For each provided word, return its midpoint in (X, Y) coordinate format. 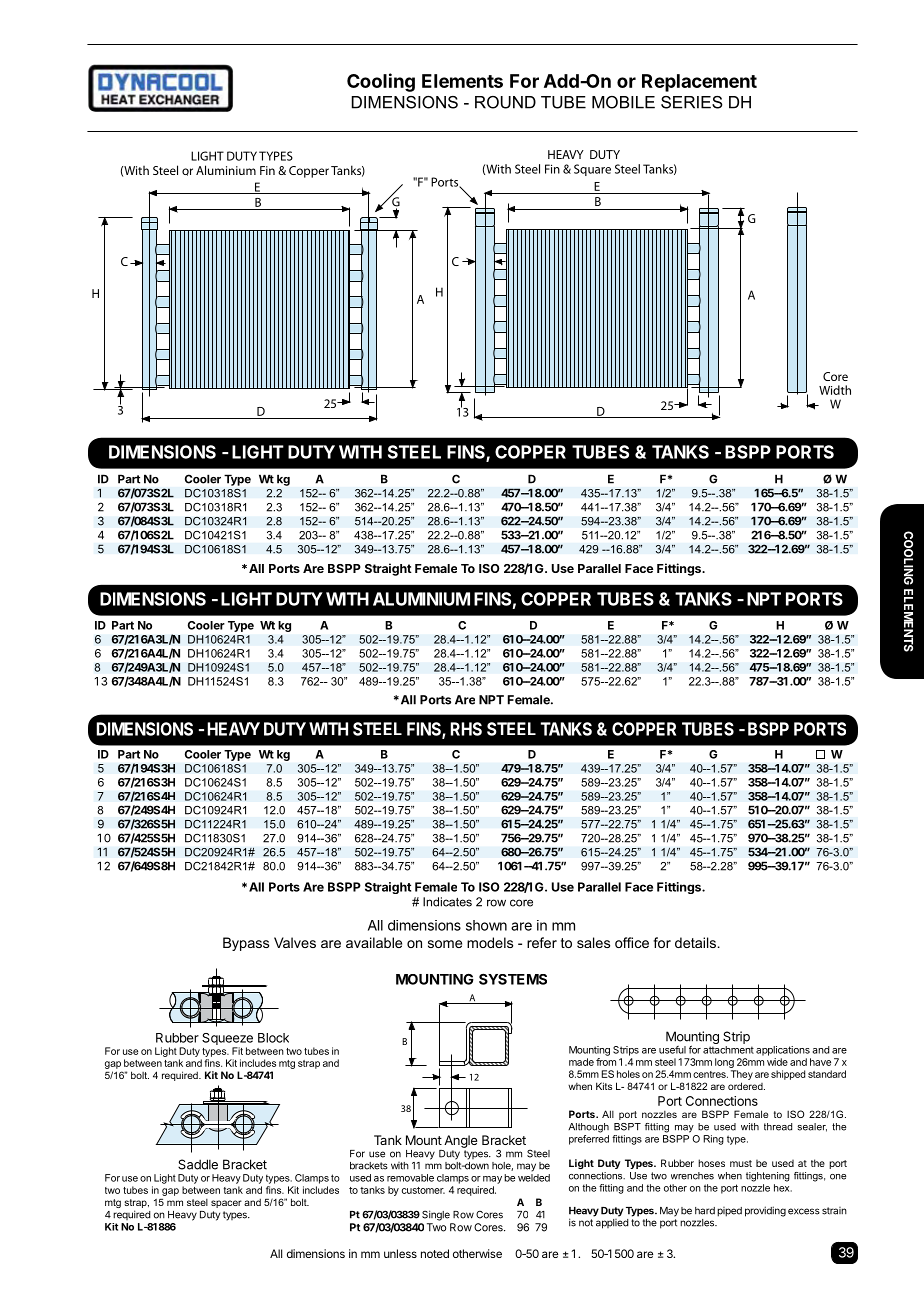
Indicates (447, 902)
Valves (295, 942)
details (697, 942)
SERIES (692, 102)
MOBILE (623, 102)
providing (765, 1211)
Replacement (699, 83)
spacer (226, 1204)
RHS (466, 729)
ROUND (505, 102)
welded (534, 1178)
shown (486, 925)
